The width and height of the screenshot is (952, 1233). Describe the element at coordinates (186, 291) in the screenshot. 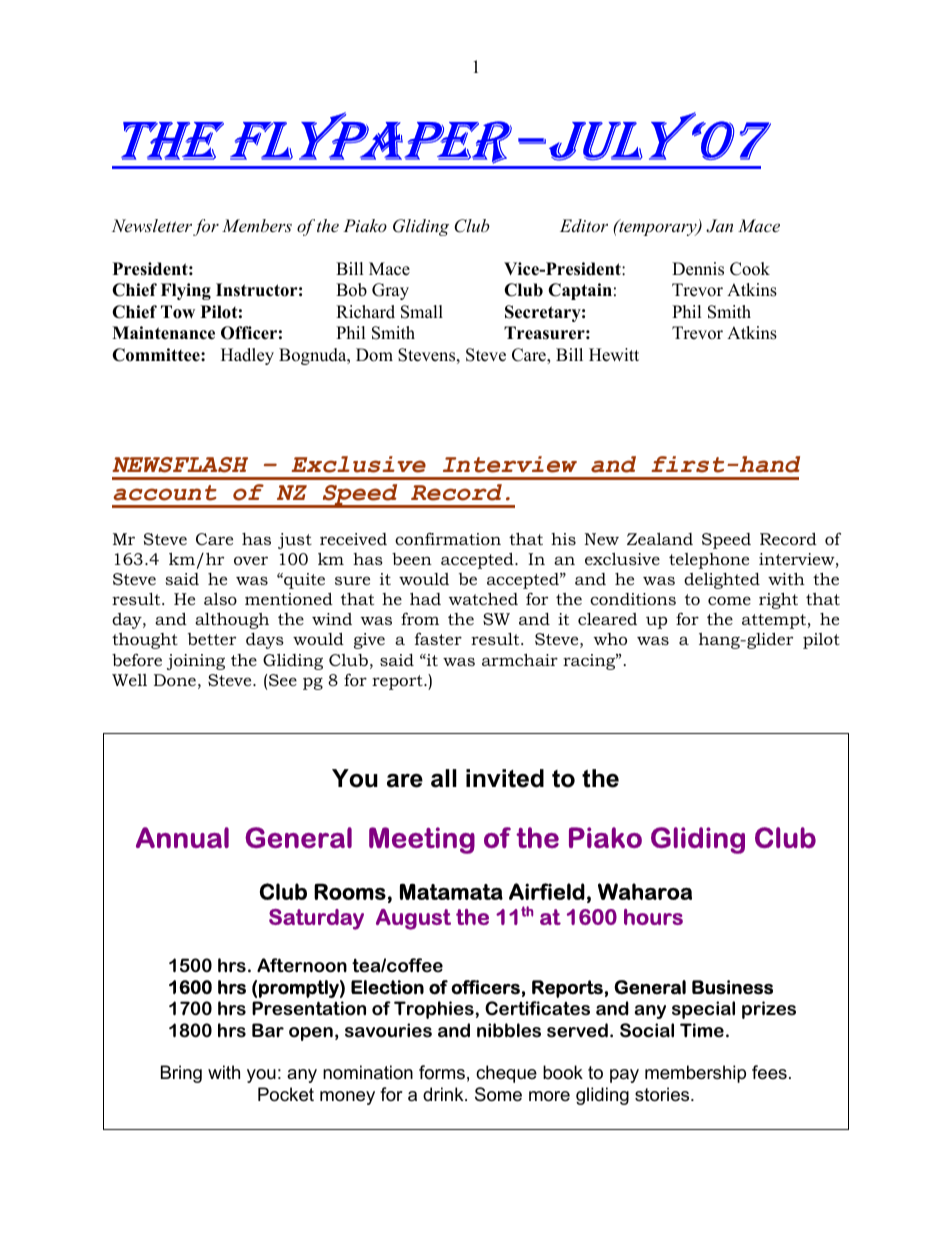

I see `Flying` at that location.
